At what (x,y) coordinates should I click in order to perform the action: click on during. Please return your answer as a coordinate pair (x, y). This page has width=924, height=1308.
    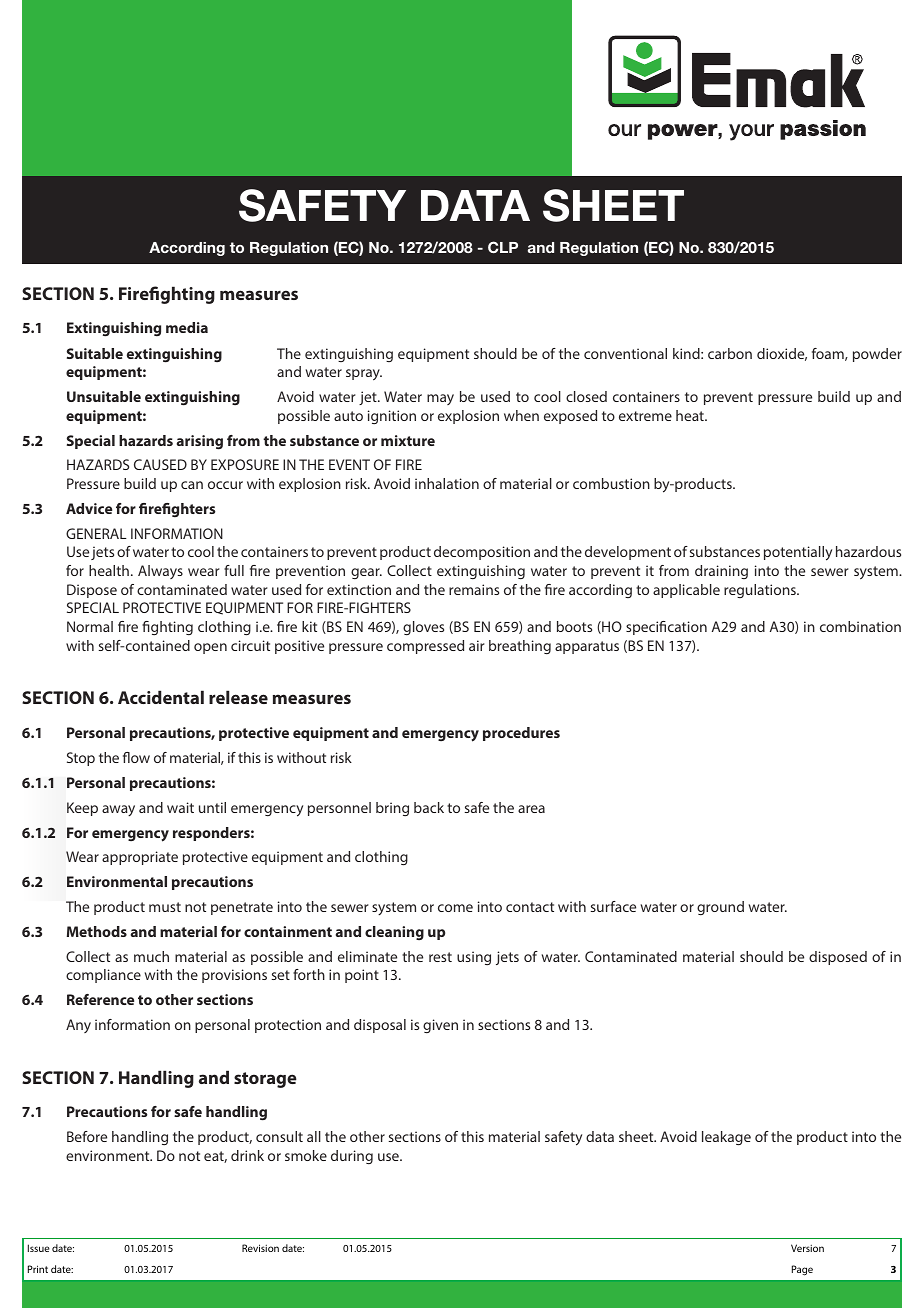
    Looking at the image, I should click on (352, 1157).
